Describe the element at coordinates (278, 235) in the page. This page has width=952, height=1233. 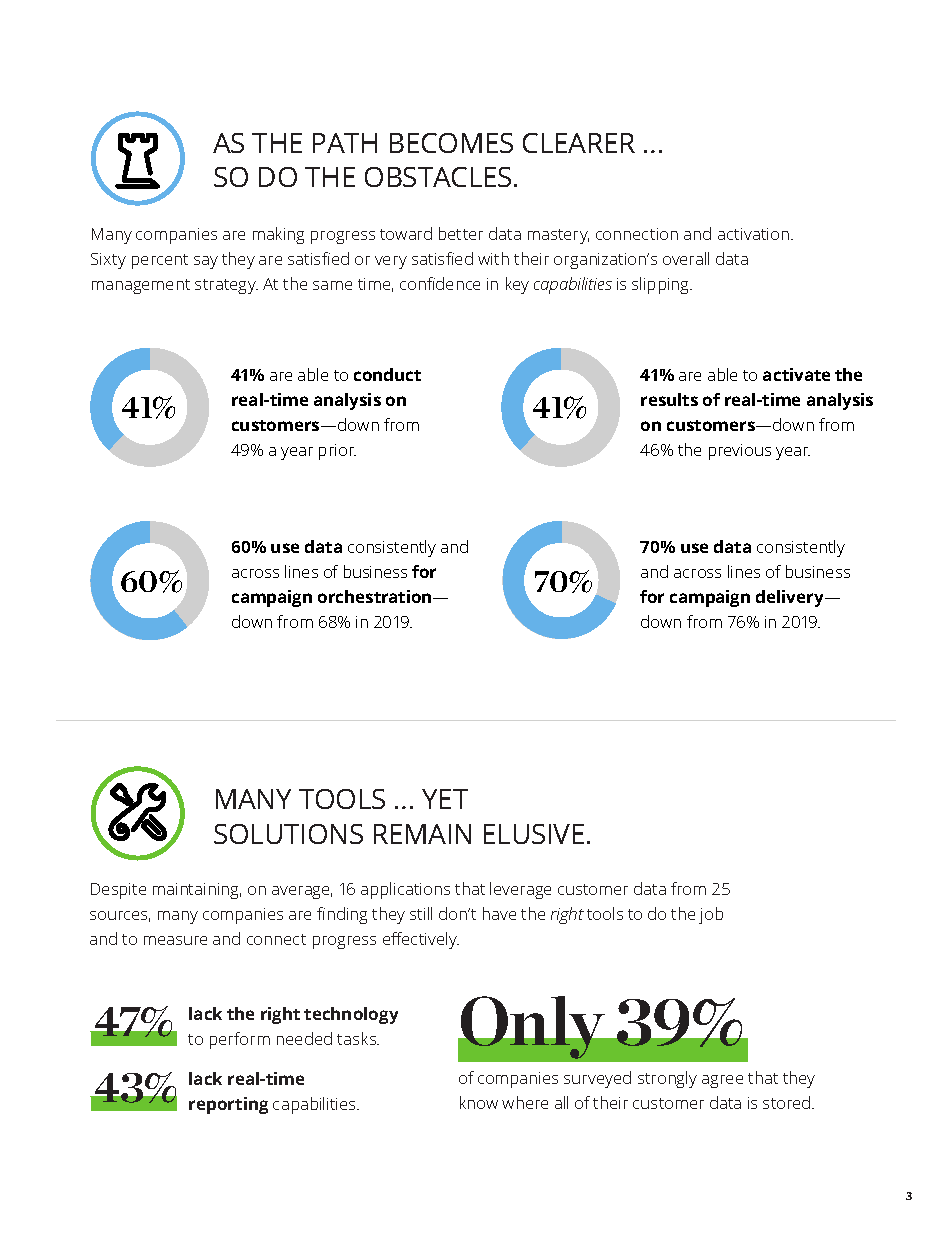
I see `making` at that location.
